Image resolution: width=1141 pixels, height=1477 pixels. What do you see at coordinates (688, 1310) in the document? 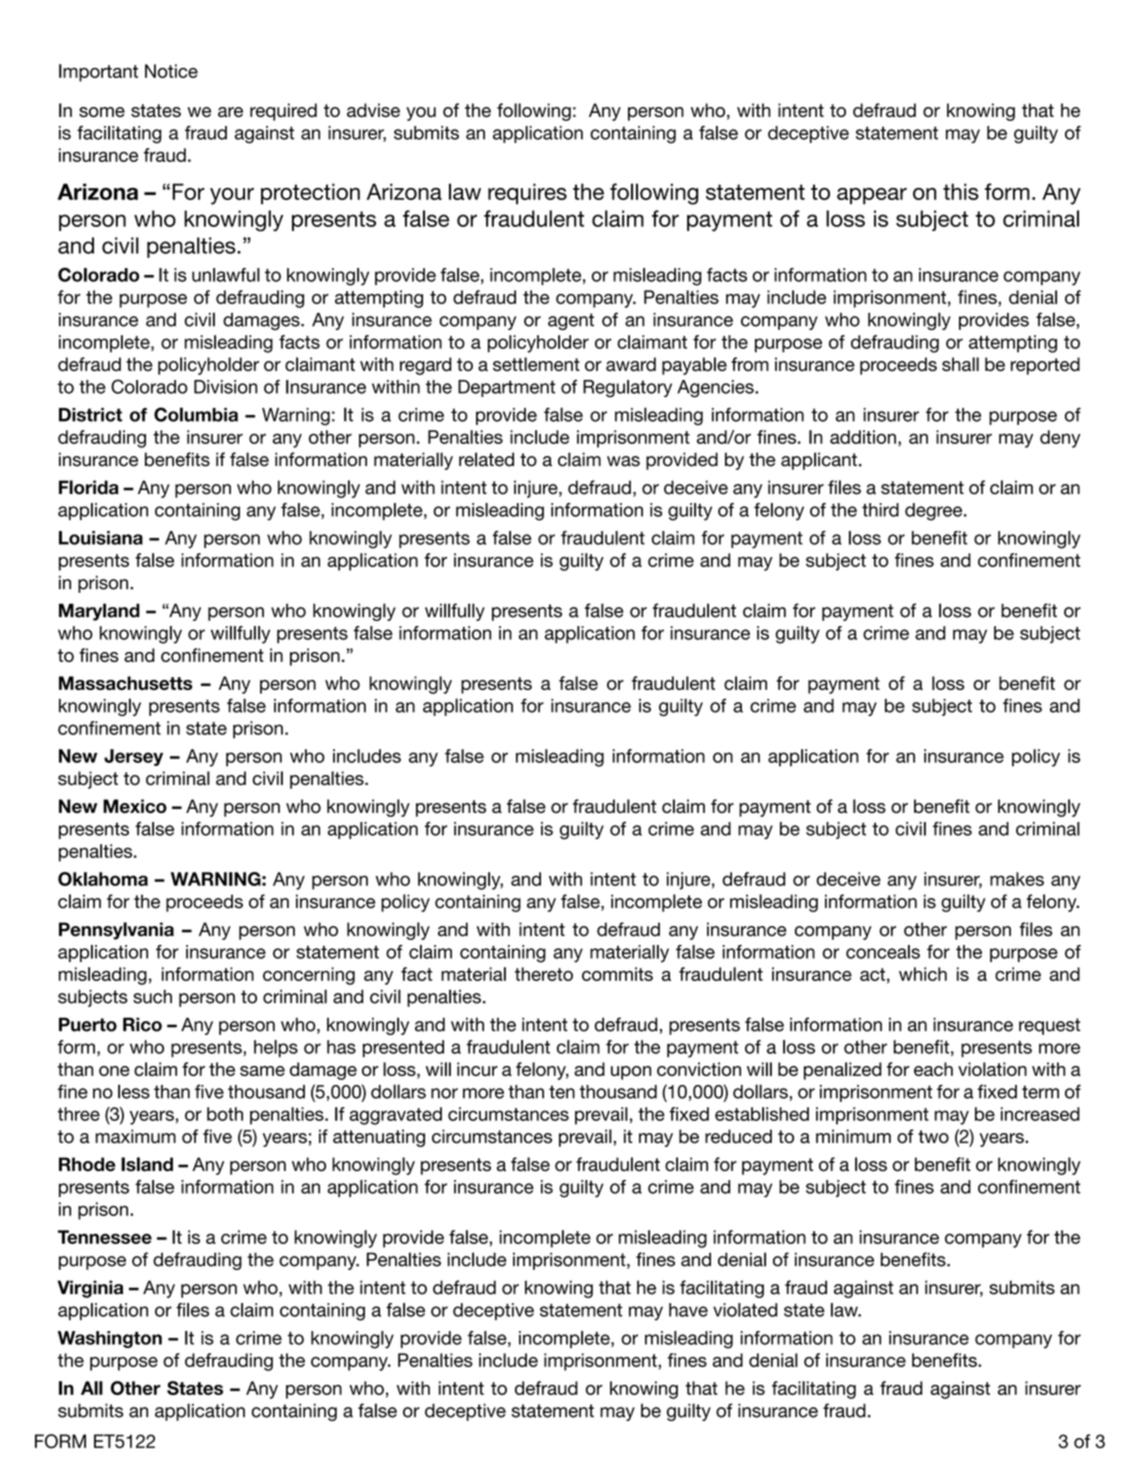
I see `have` at bounding box center [688, 1310].
